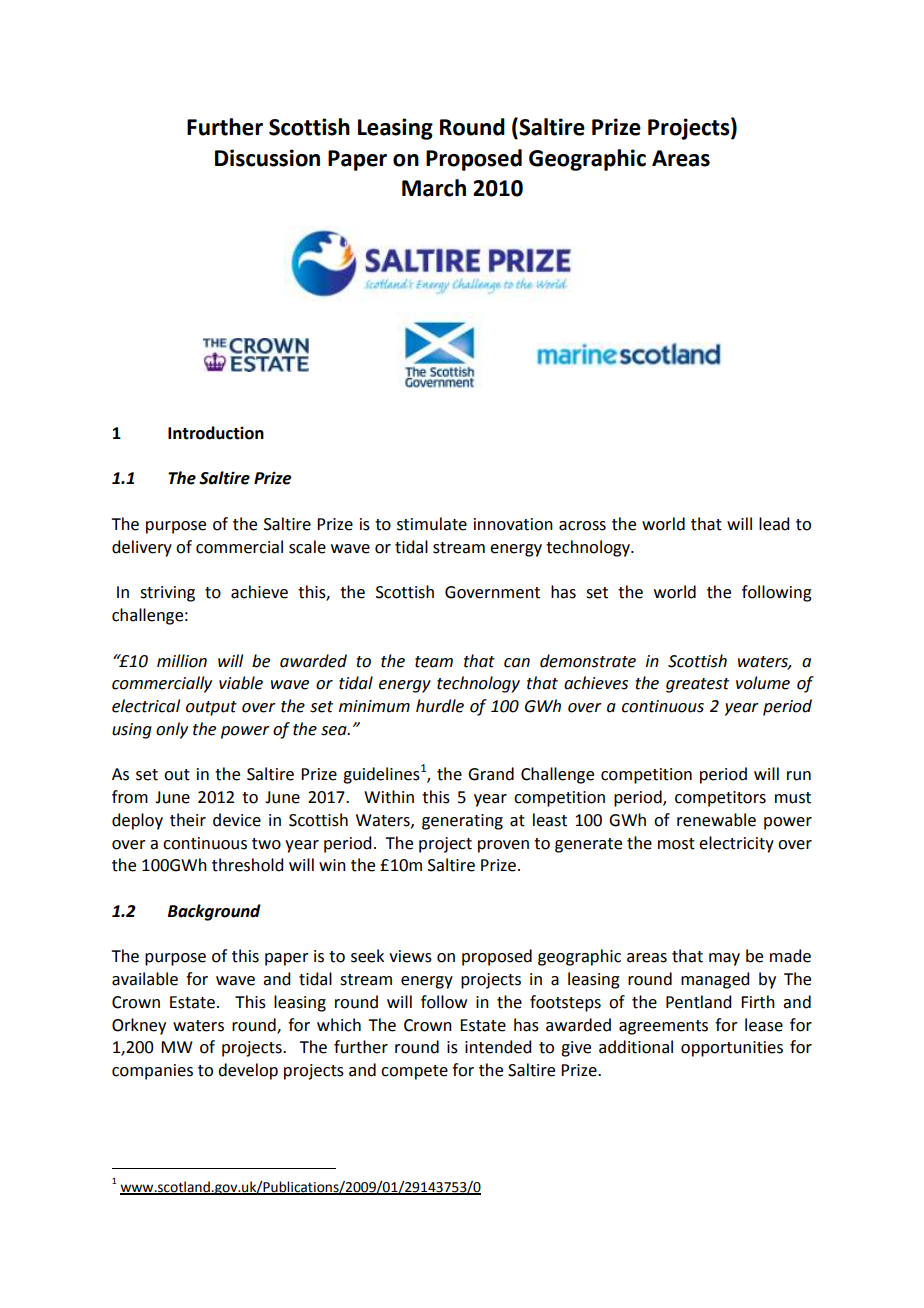 The image size is (924, 1308). Describe the element at coordinates (498, 1047) in the screenshot. I see `intended` at that location.
